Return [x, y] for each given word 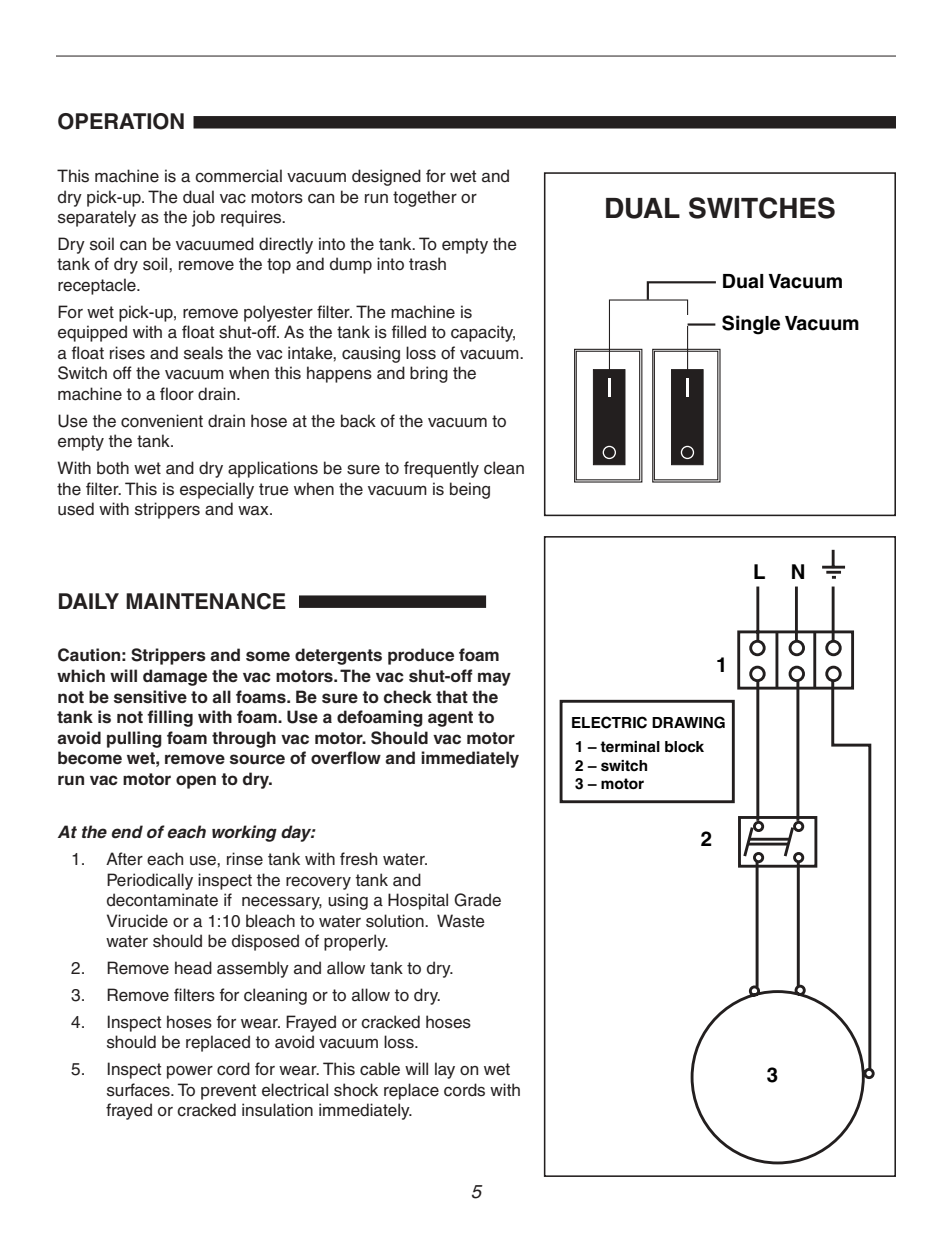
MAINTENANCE [206, 601]
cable [380, 1069]
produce [421, 656]
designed [386, 177]
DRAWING [688, 722]
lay [445, 1070]
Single [751, 325]
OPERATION [121, 121]
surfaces [139, 1090]
